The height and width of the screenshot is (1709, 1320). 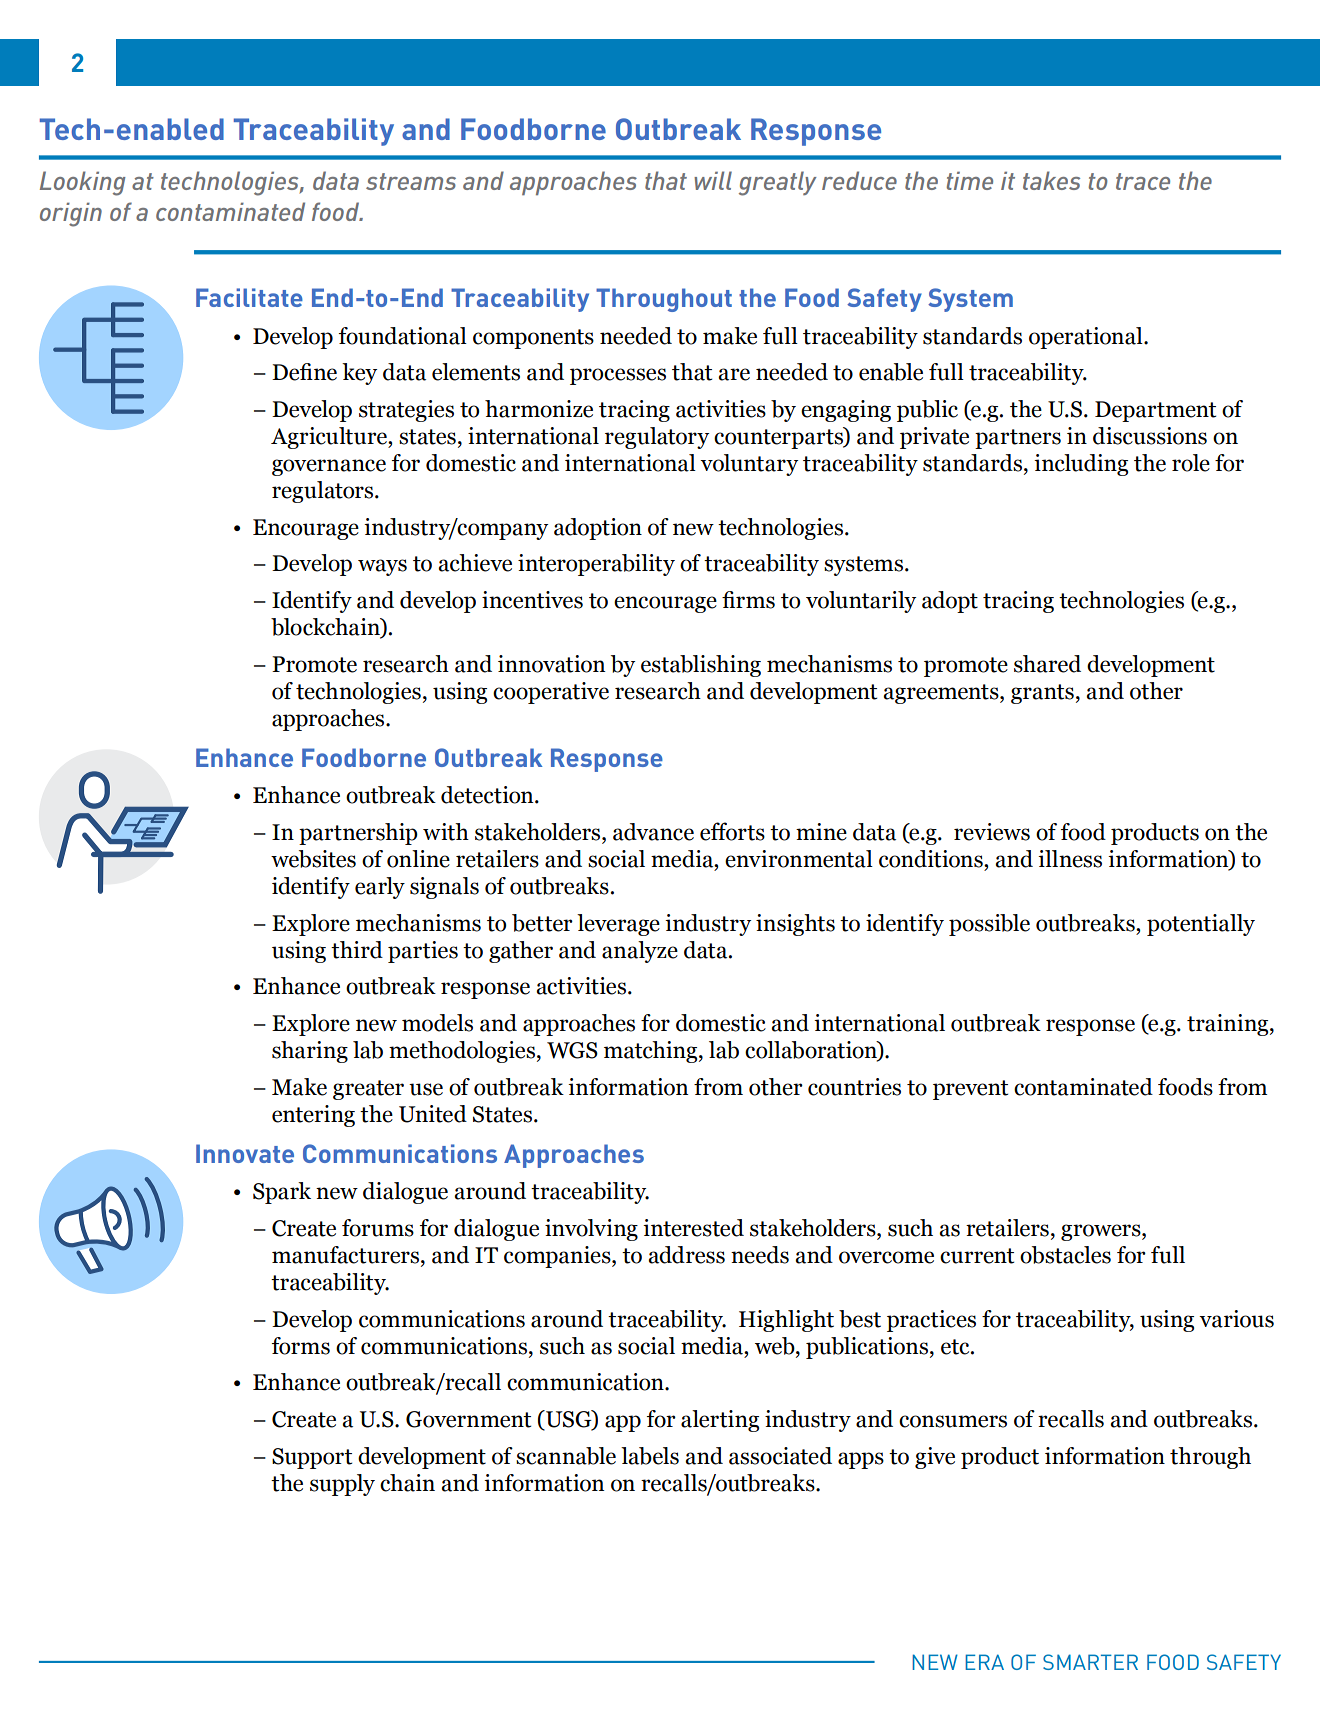 I want to click on illness, so click(x=1070, y=859).
